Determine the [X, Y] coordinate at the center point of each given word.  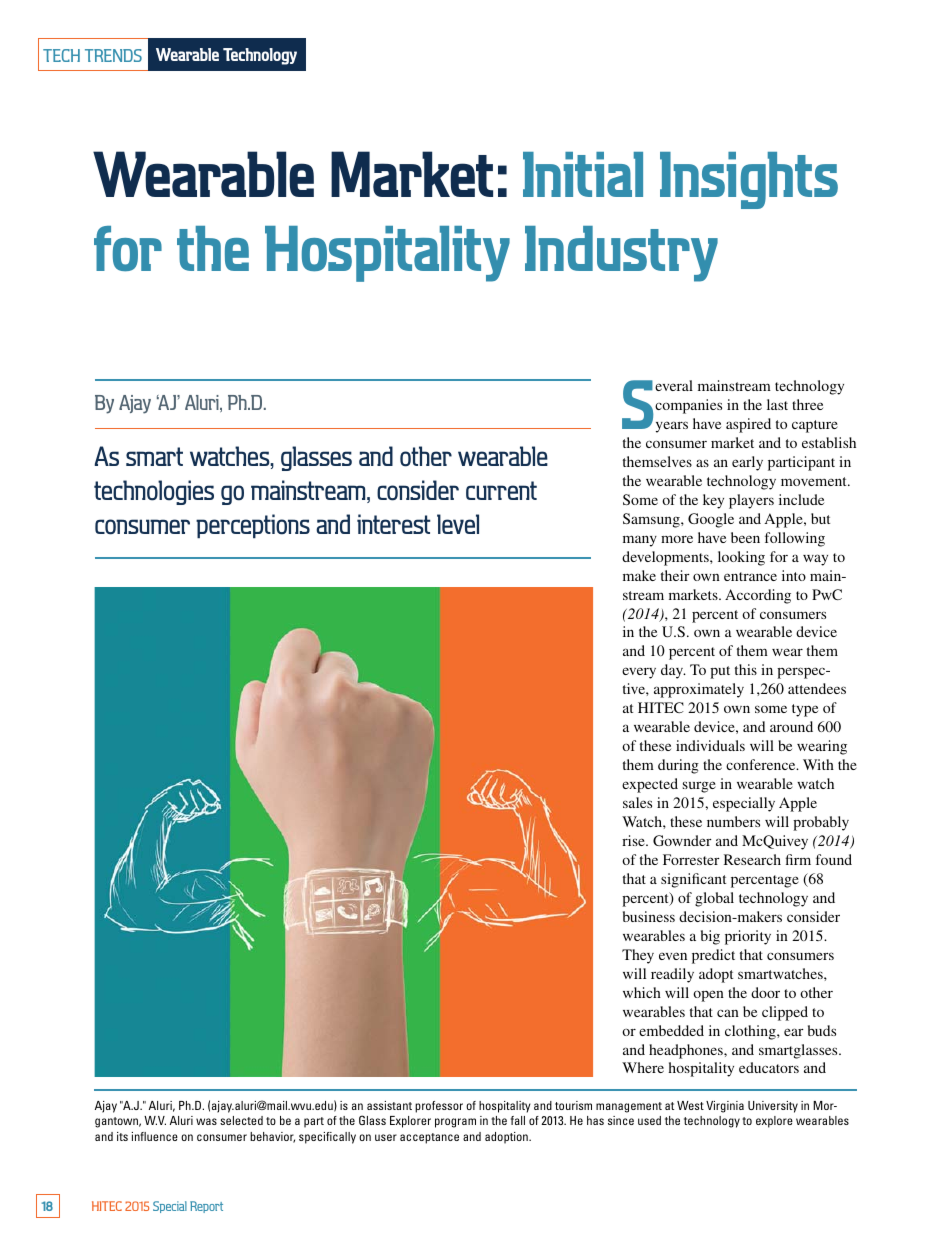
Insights [749, 180]
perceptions [253, 526]
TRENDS [113, 55]
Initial [583, 174]
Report [206, 1207]
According [758, 596]
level [458, 524]
